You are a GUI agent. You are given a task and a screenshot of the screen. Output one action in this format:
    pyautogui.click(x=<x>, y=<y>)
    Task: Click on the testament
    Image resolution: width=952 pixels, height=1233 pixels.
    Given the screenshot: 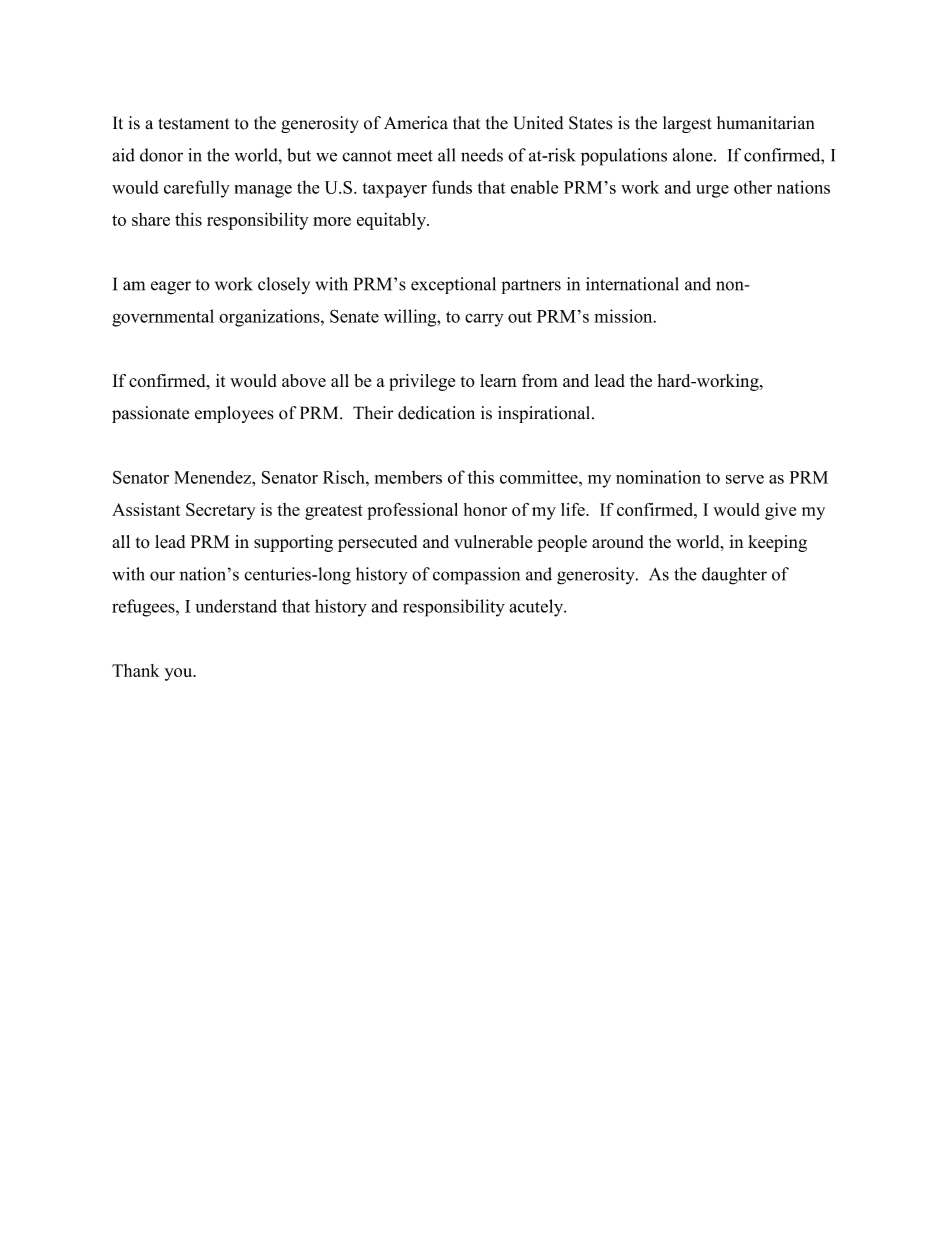 What is the action you would take?
    pyautogui.click(x=194, y=124)
